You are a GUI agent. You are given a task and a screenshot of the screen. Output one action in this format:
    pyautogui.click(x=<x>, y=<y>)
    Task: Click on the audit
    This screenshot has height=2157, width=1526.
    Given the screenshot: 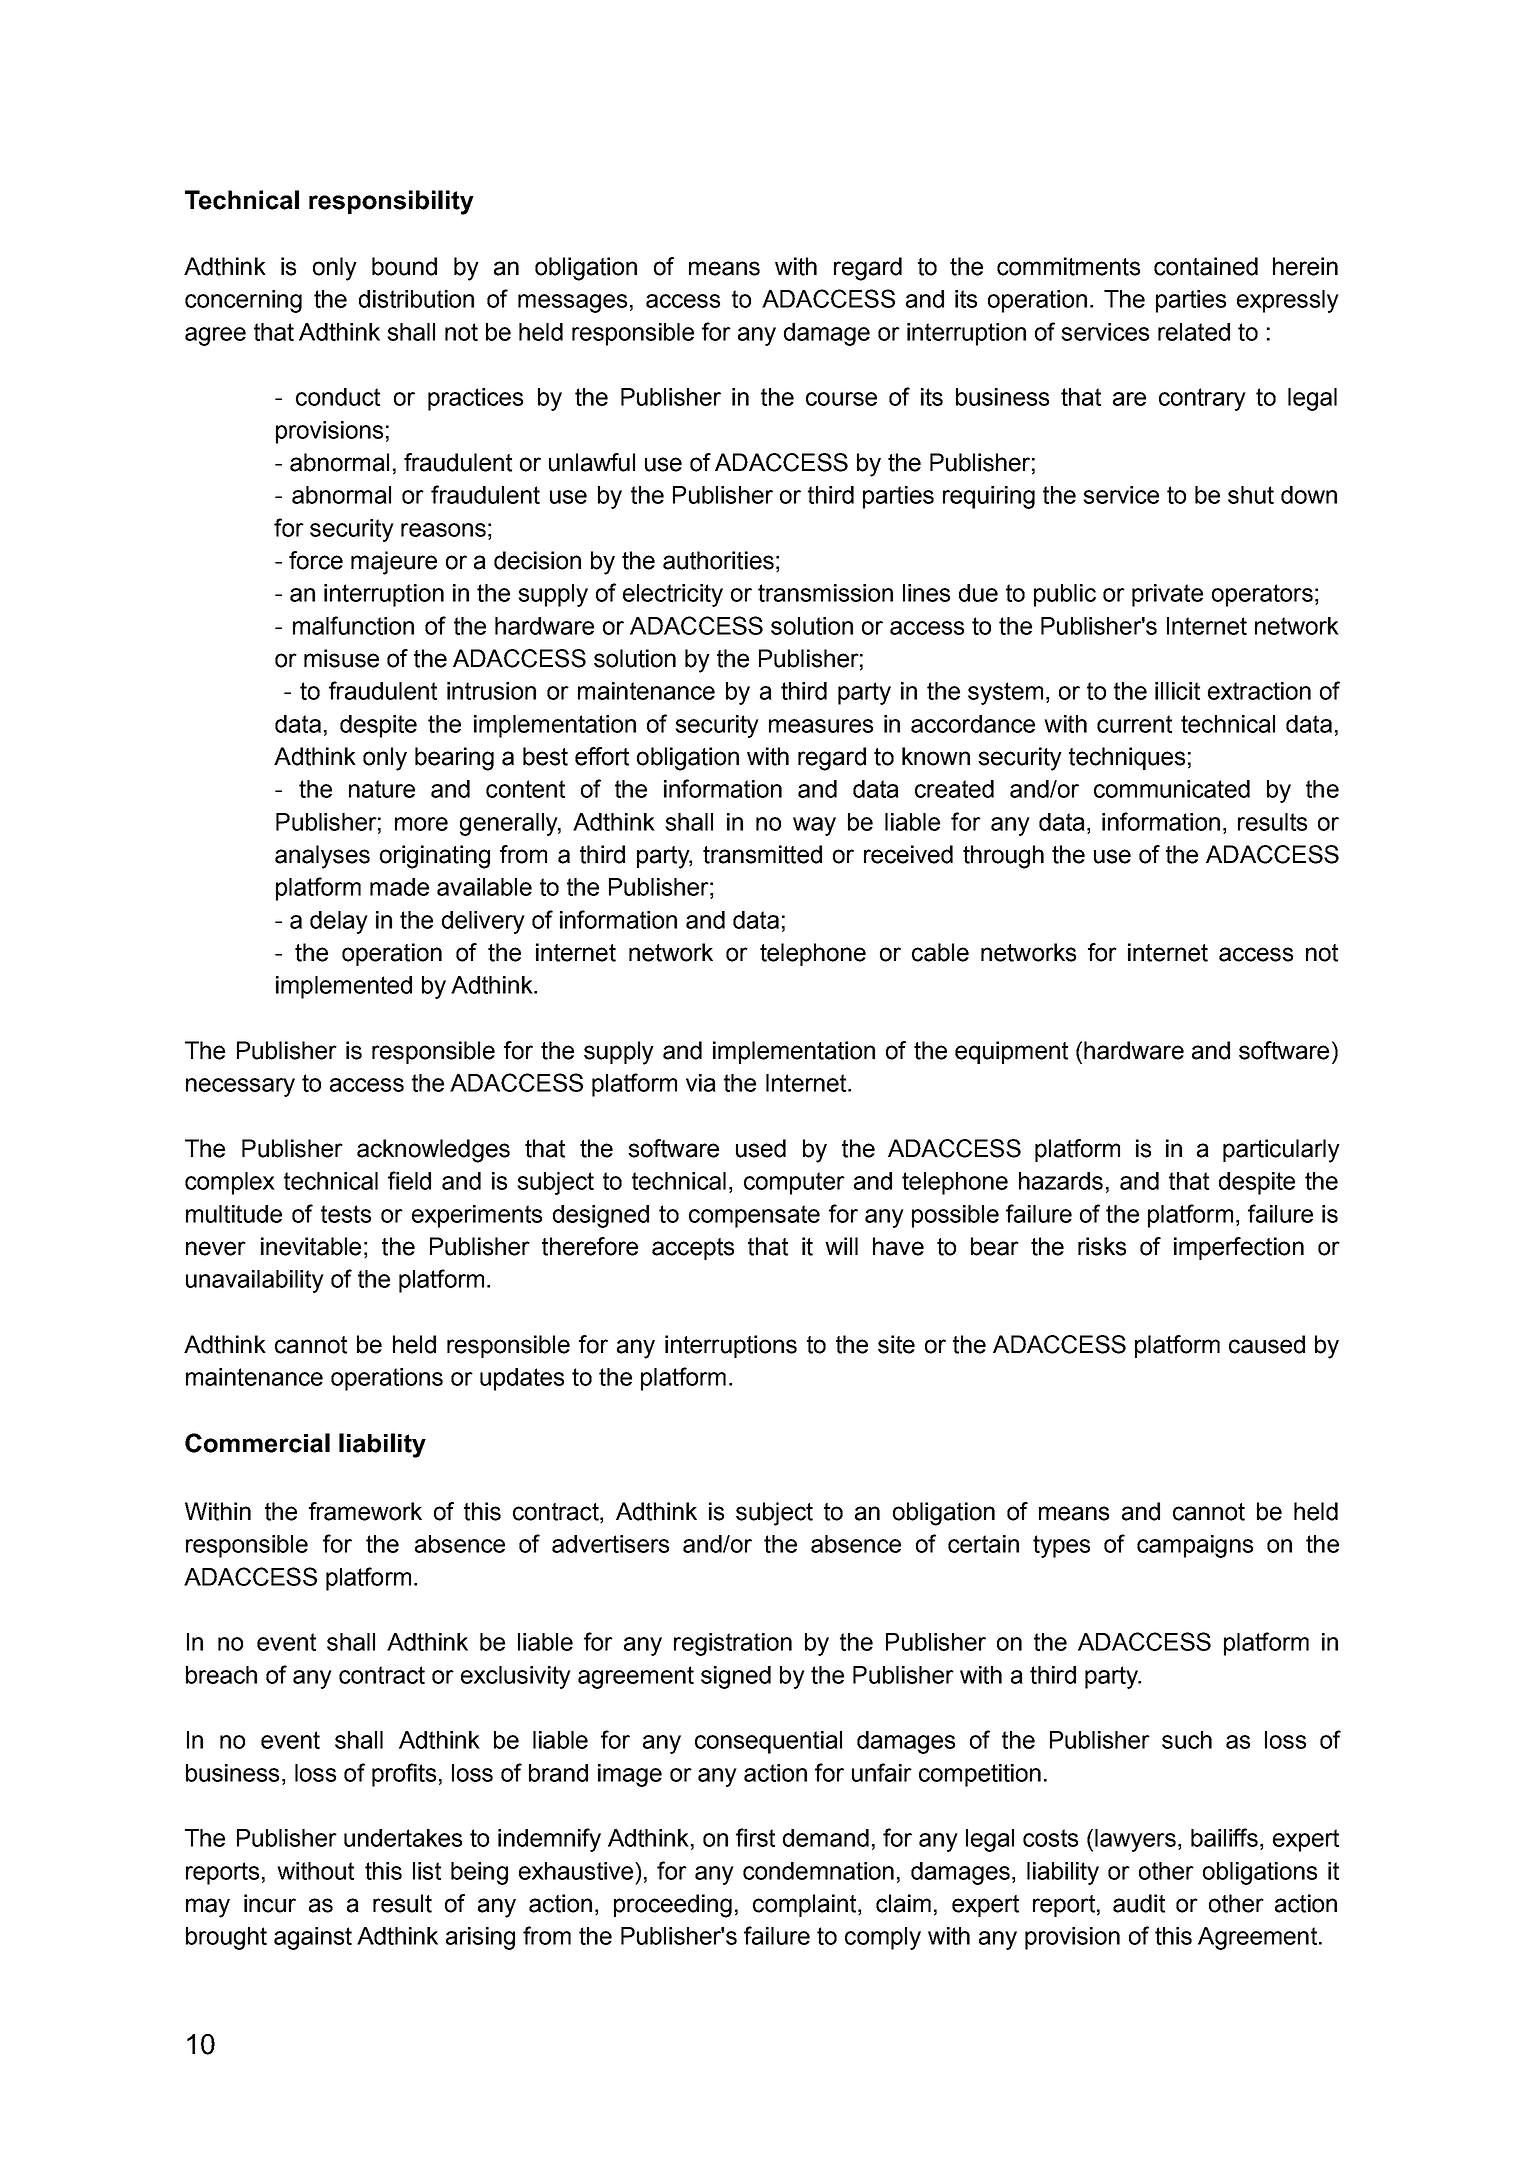 What is the action you would take?
    pyautogui.click(x=1139, y=1903)
